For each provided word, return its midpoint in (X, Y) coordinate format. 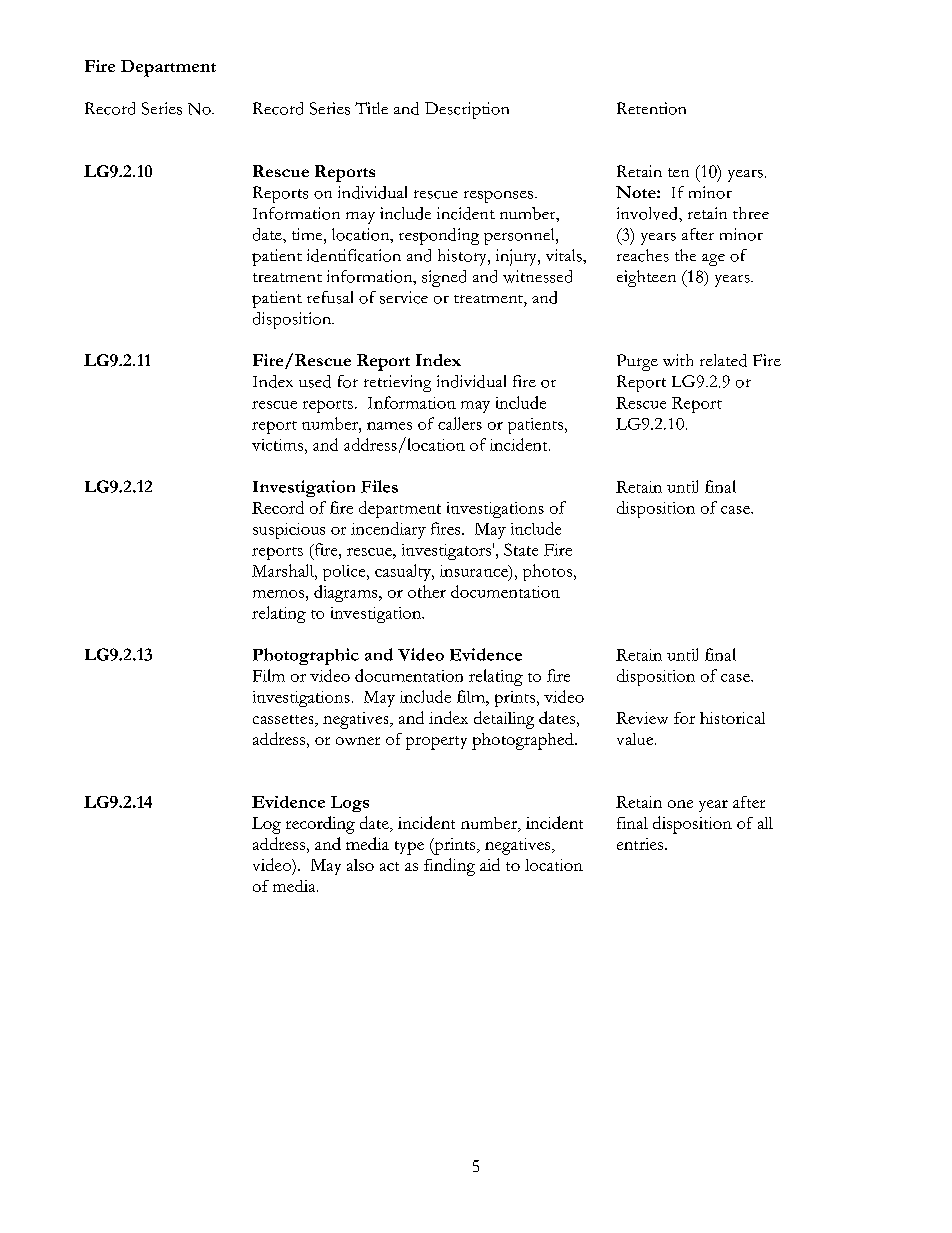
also (360, 865)
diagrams (347, 593)
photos (547, 572)
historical (732, 718)
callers (460, 423)
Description (467, 110)
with (678, 360)
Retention (651, 108)
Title (371, 108)
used (315, 381)
